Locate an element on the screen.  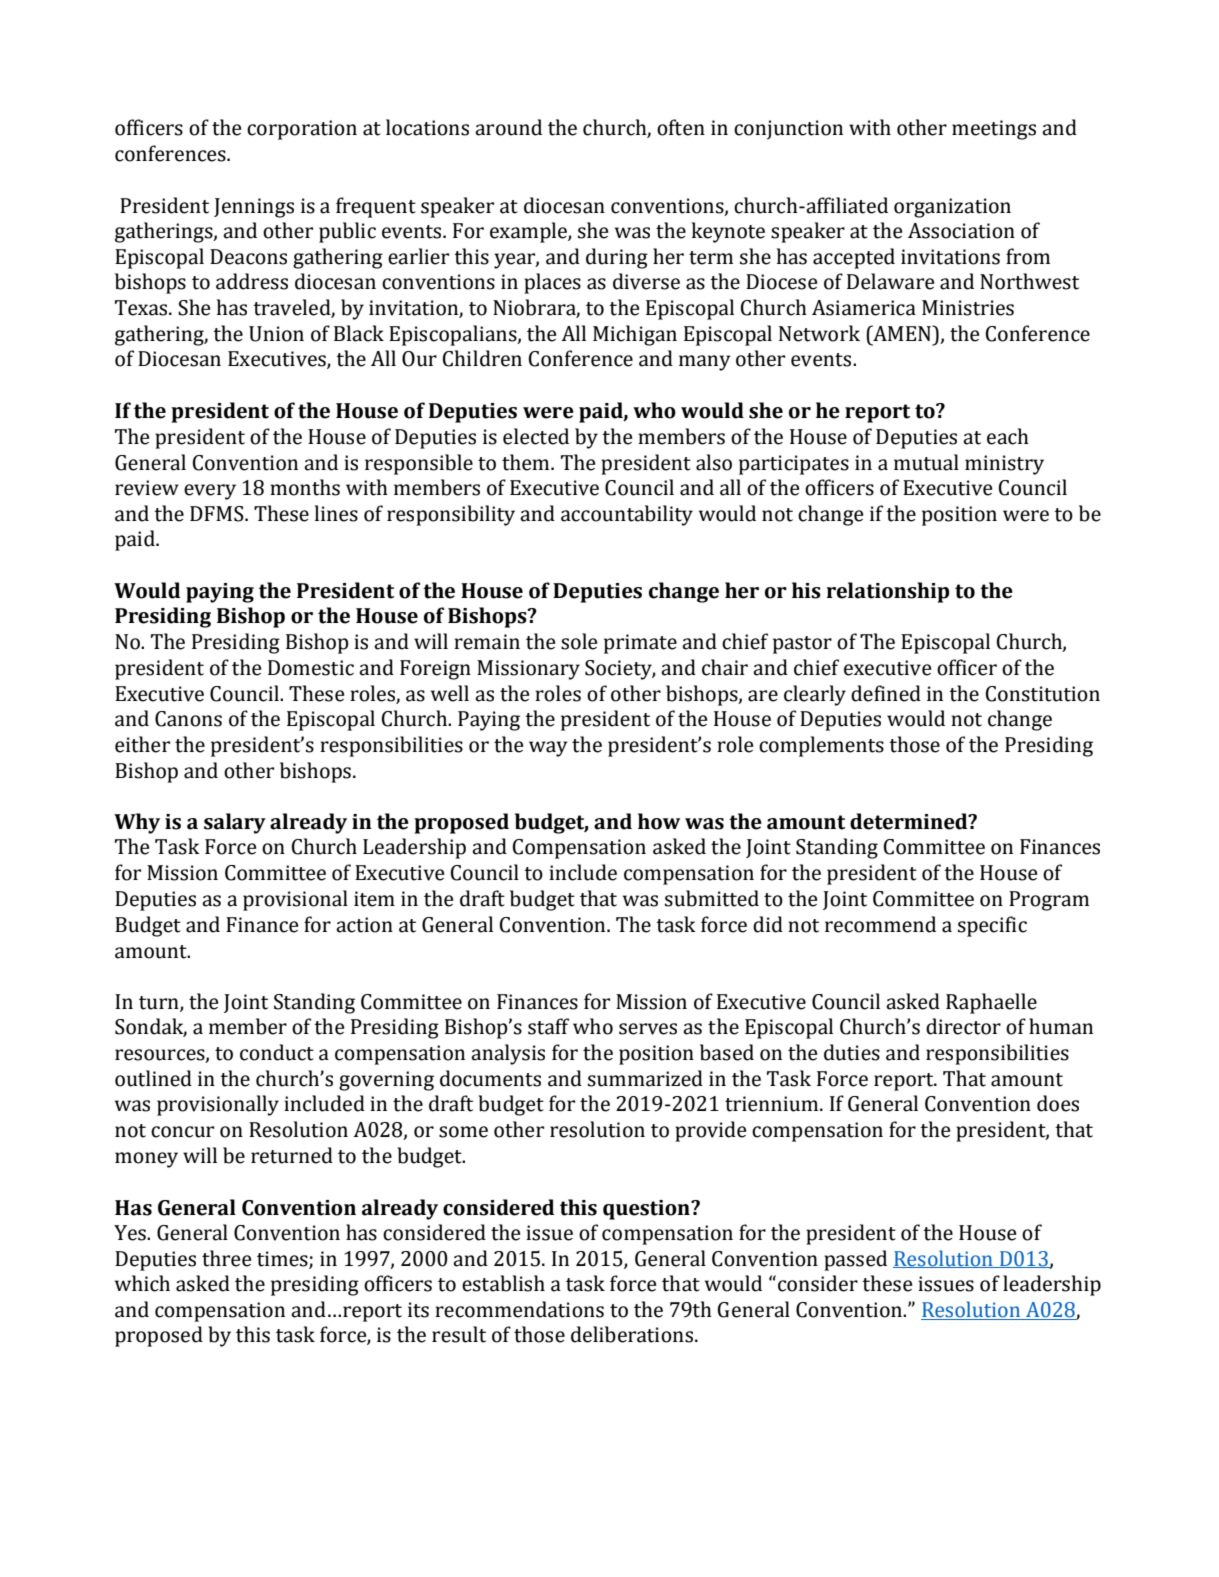
often is located at coordinates (681, 127).
